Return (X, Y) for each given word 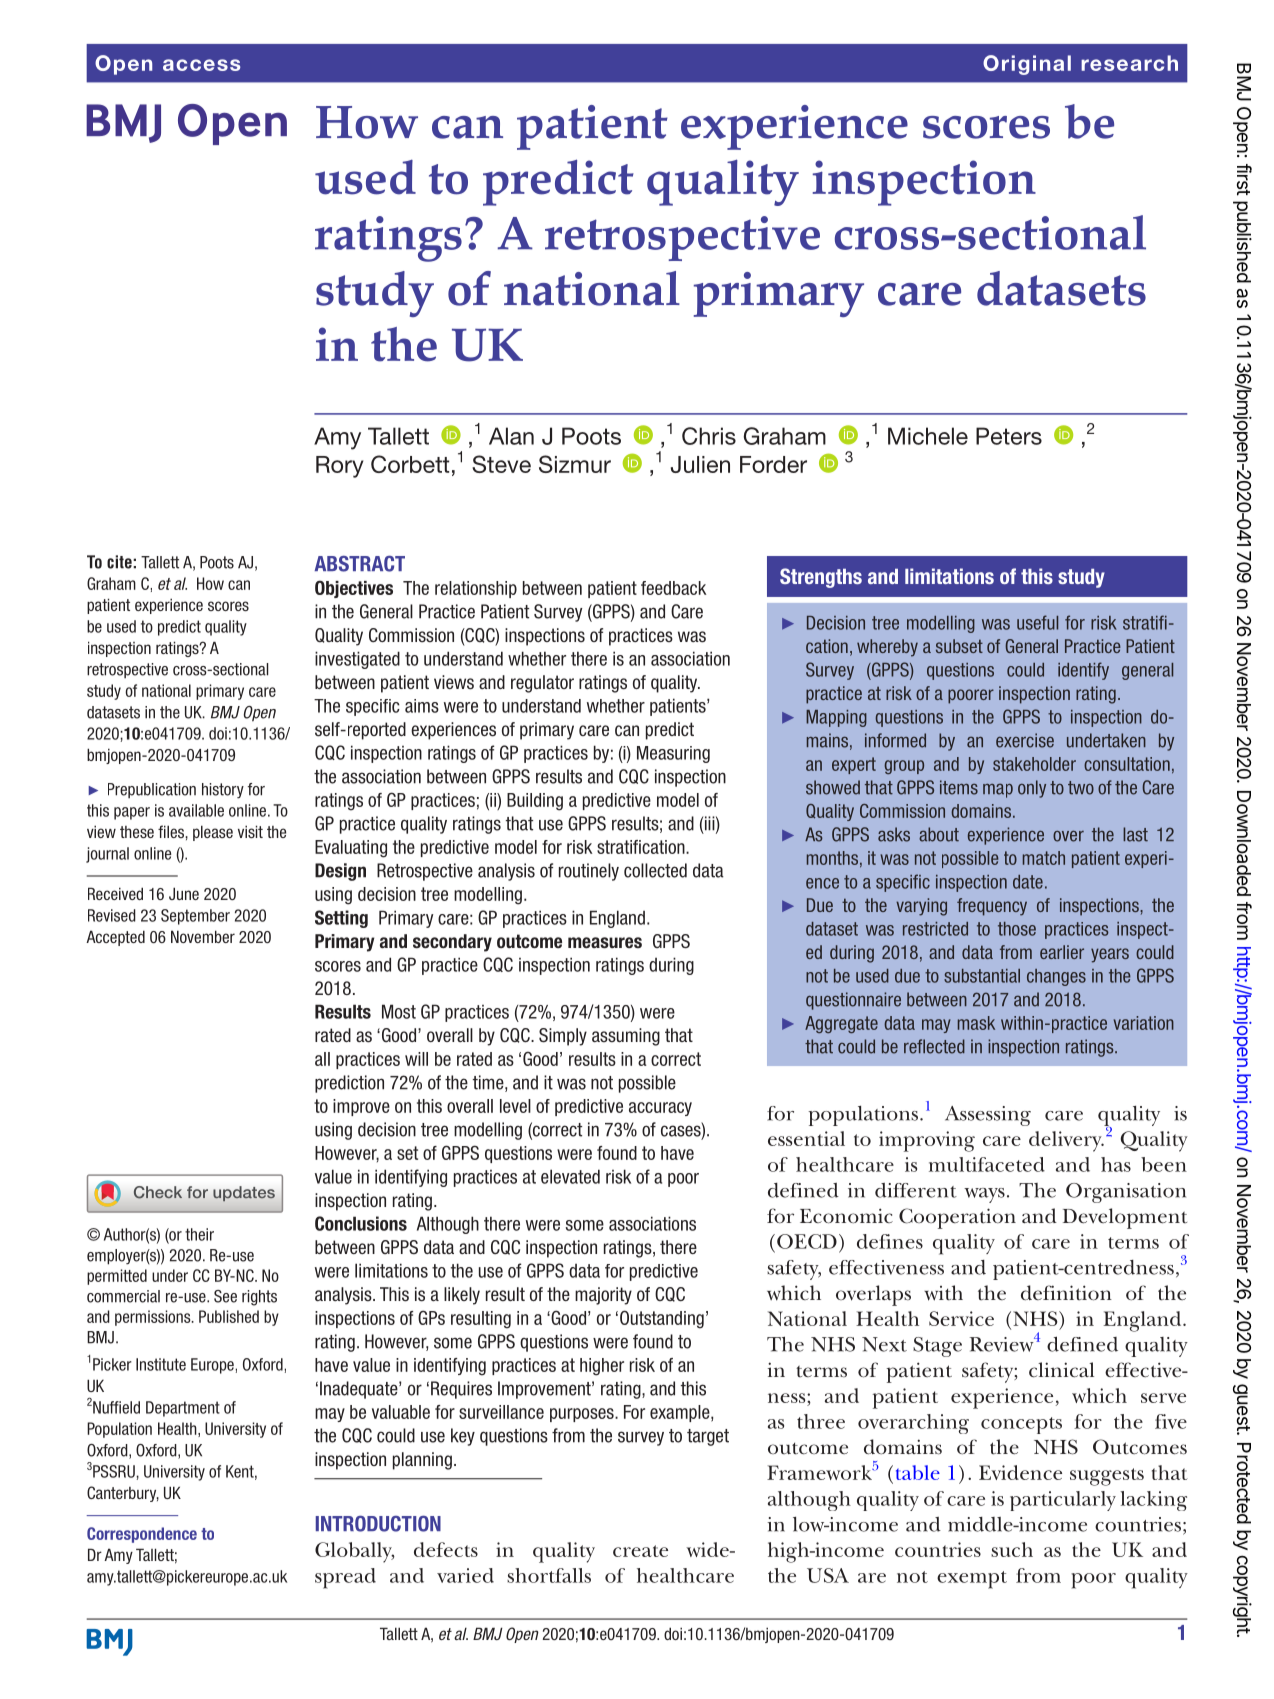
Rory (340, 467)
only (1032, 789)
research (1129, 63)
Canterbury (123, 1494)
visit (250, 831)
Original (1027, 65)
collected (655, 870)
